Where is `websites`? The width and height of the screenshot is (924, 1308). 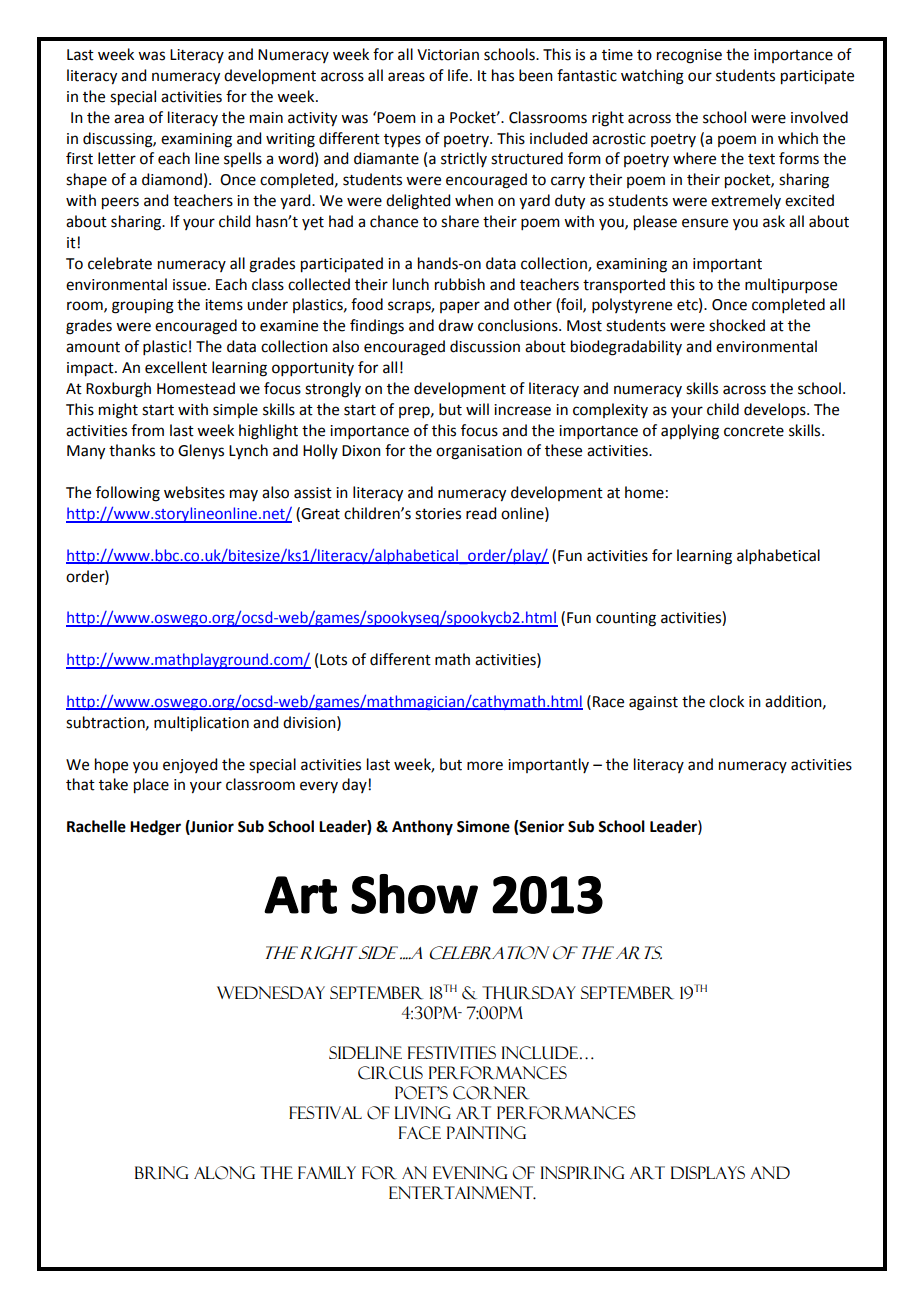
websites is located at coordinates (194, 492).
